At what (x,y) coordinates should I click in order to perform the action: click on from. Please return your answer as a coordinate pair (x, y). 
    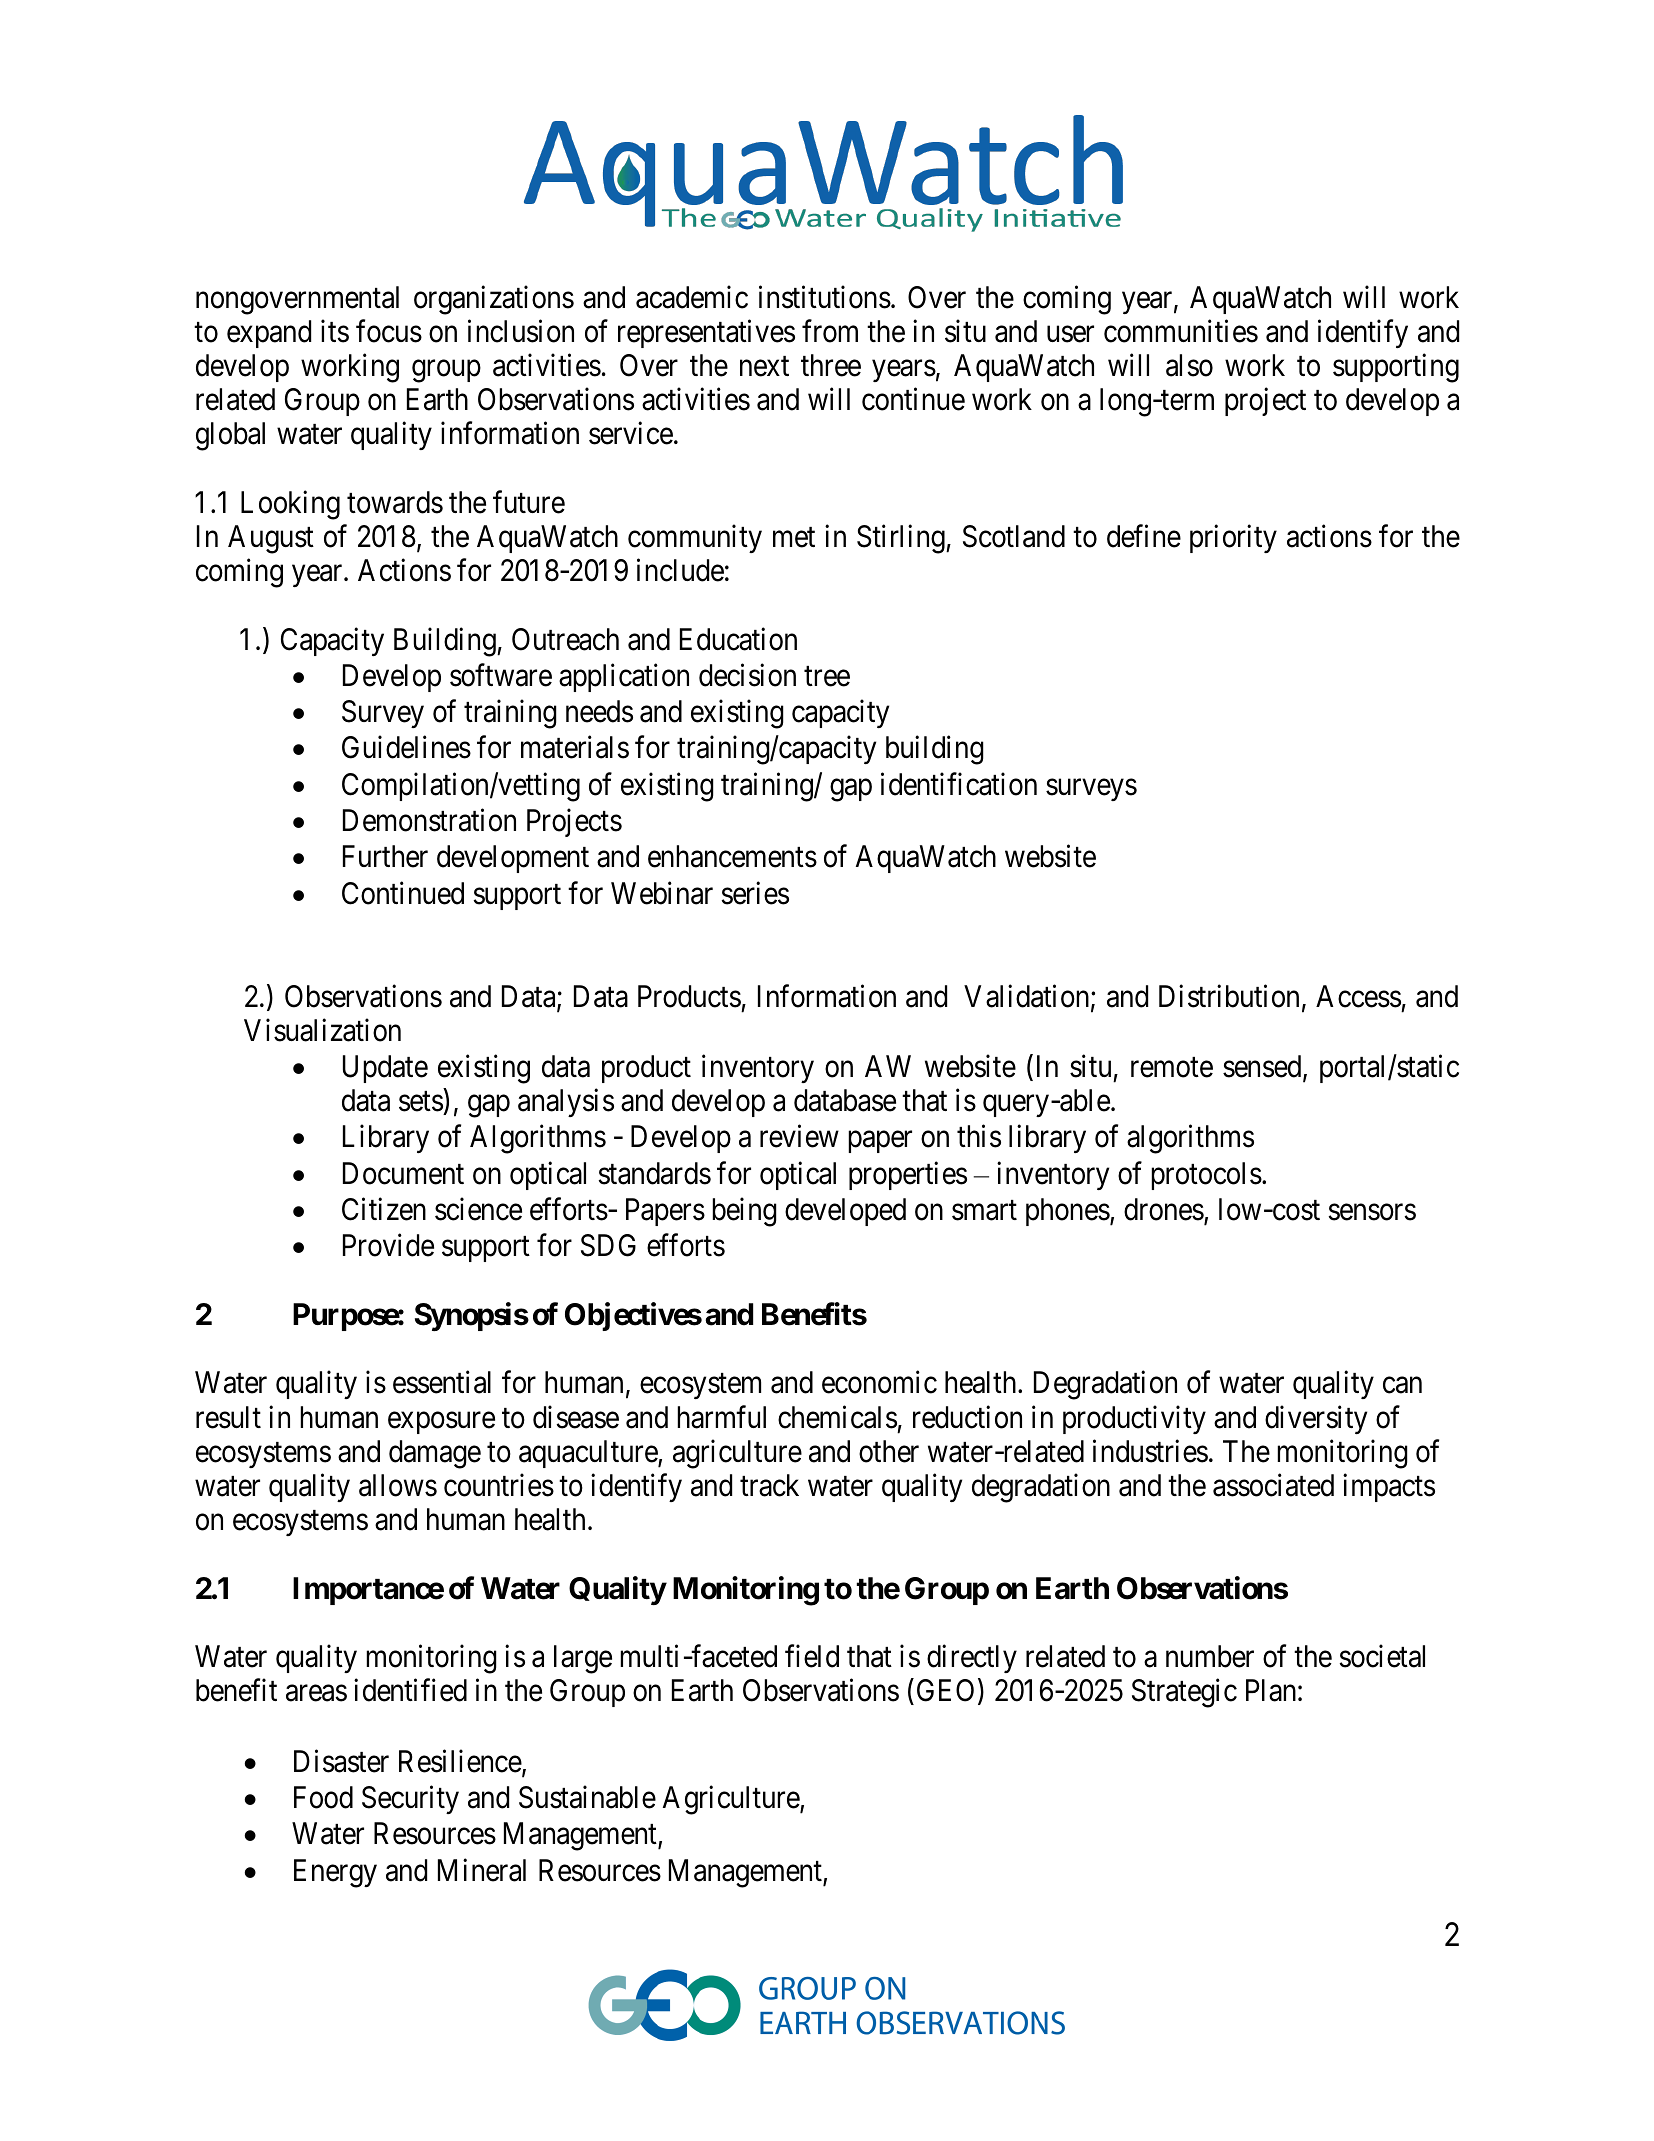
    Looking at the image, I should click on (830, 331).
